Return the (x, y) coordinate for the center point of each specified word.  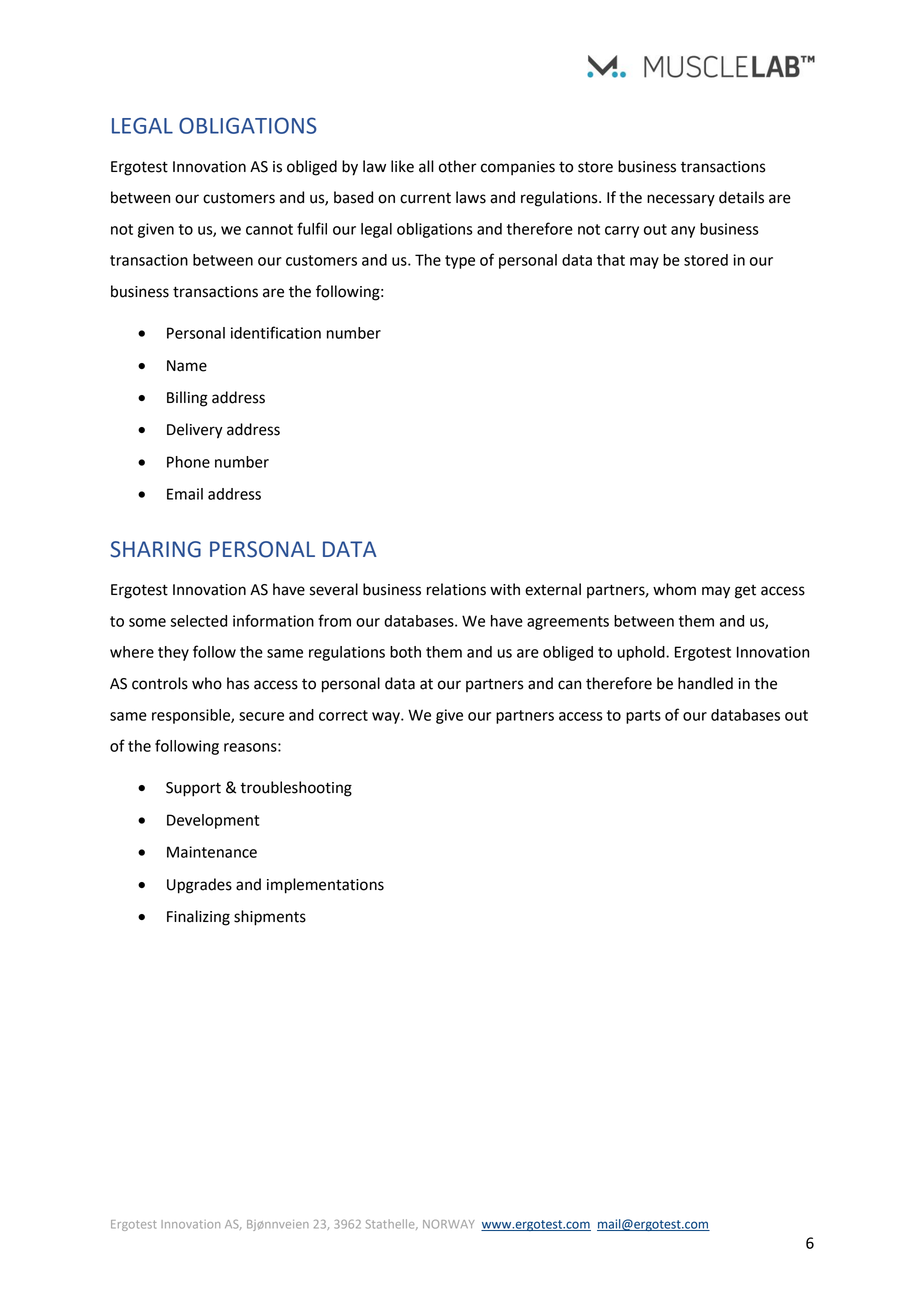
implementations (325, 886)
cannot (269, 229)
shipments (270, 918)
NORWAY (449, 1224)
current (425, 198)
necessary (681, 200)
